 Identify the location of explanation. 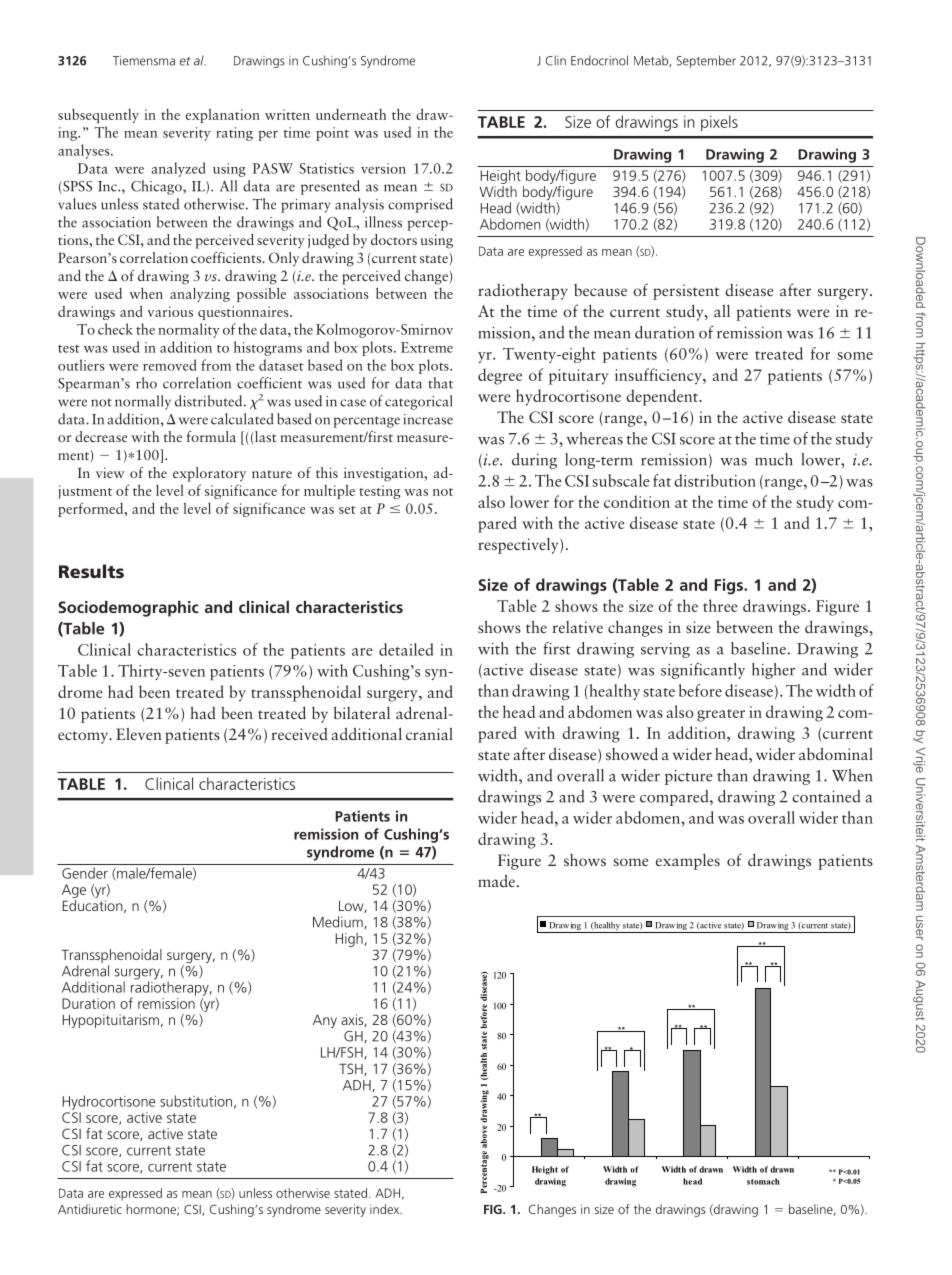
(223, 116).
